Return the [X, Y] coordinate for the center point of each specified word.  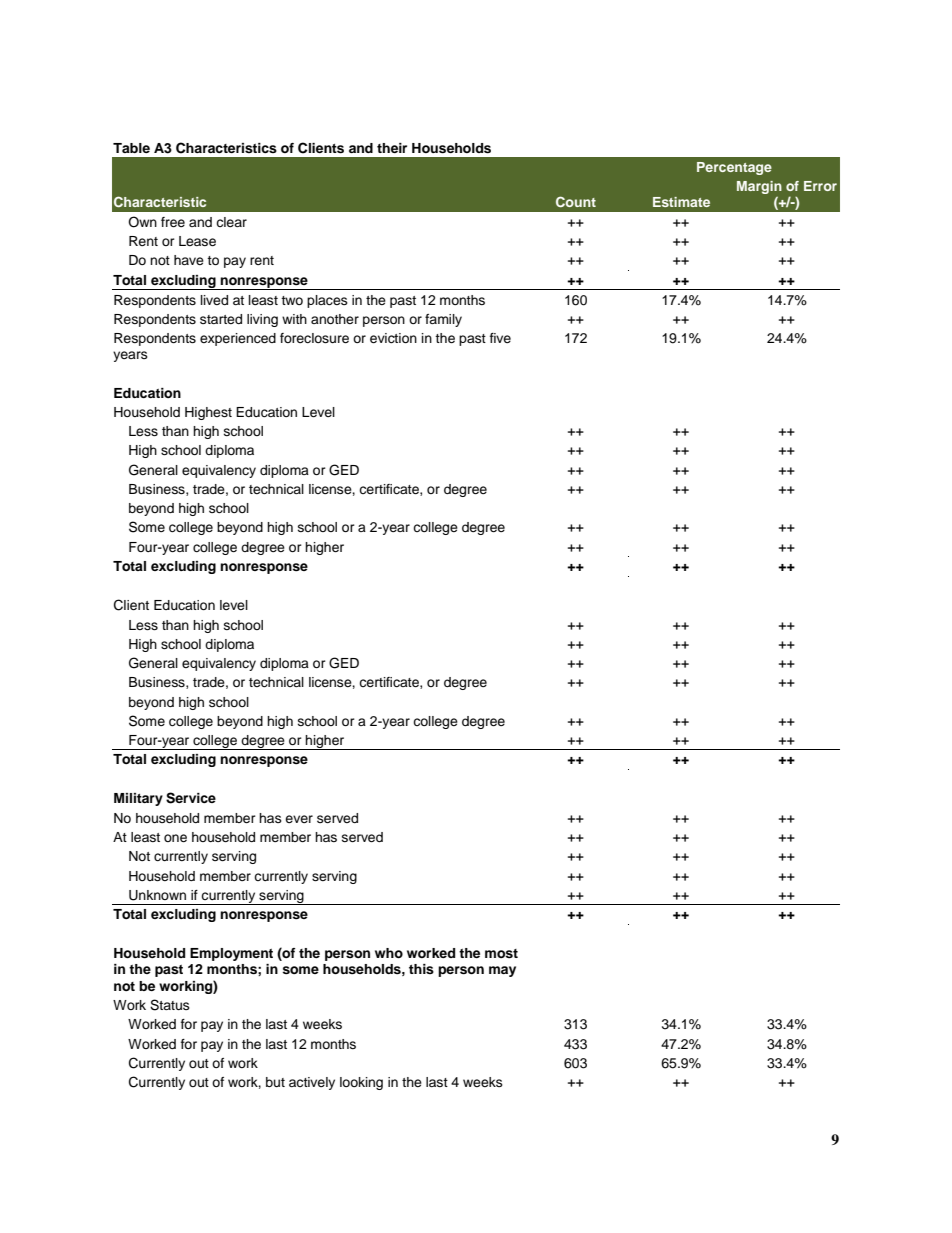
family [443, 320]
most [501, 953]
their [392, 148]
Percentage [734, 168]
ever [299, 819]
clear [231, 222]
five [500, 338]
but [275, 1082]
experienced [238, 339]
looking [361, 1083]
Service [191, 798]
